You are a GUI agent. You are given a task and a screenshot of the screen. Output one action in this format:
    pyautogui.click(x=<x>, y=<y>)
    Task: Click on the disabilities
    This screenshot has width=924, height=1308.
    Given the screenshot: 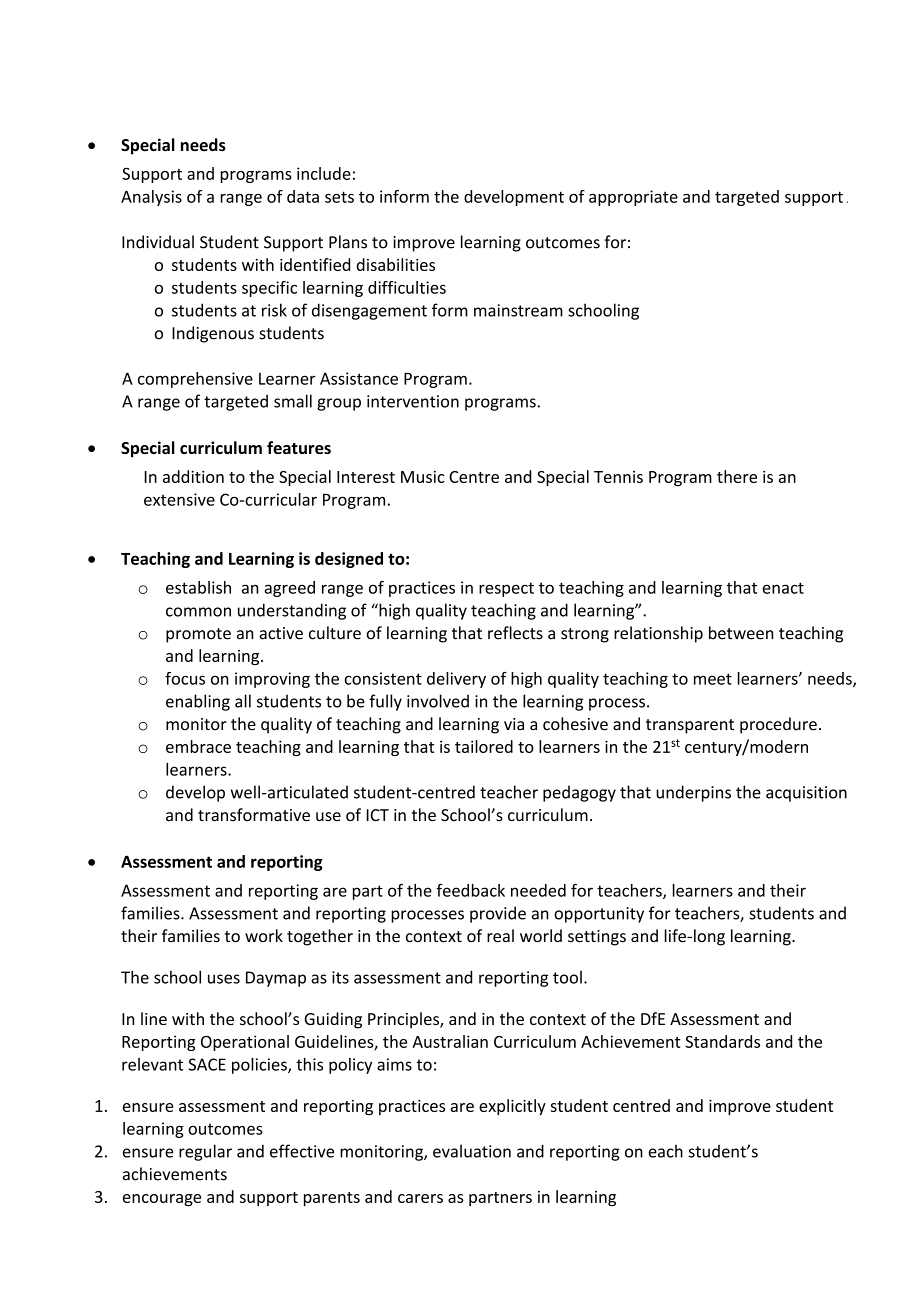 What is the action you would take?
    pyautogui.click(x=395, y=264)
